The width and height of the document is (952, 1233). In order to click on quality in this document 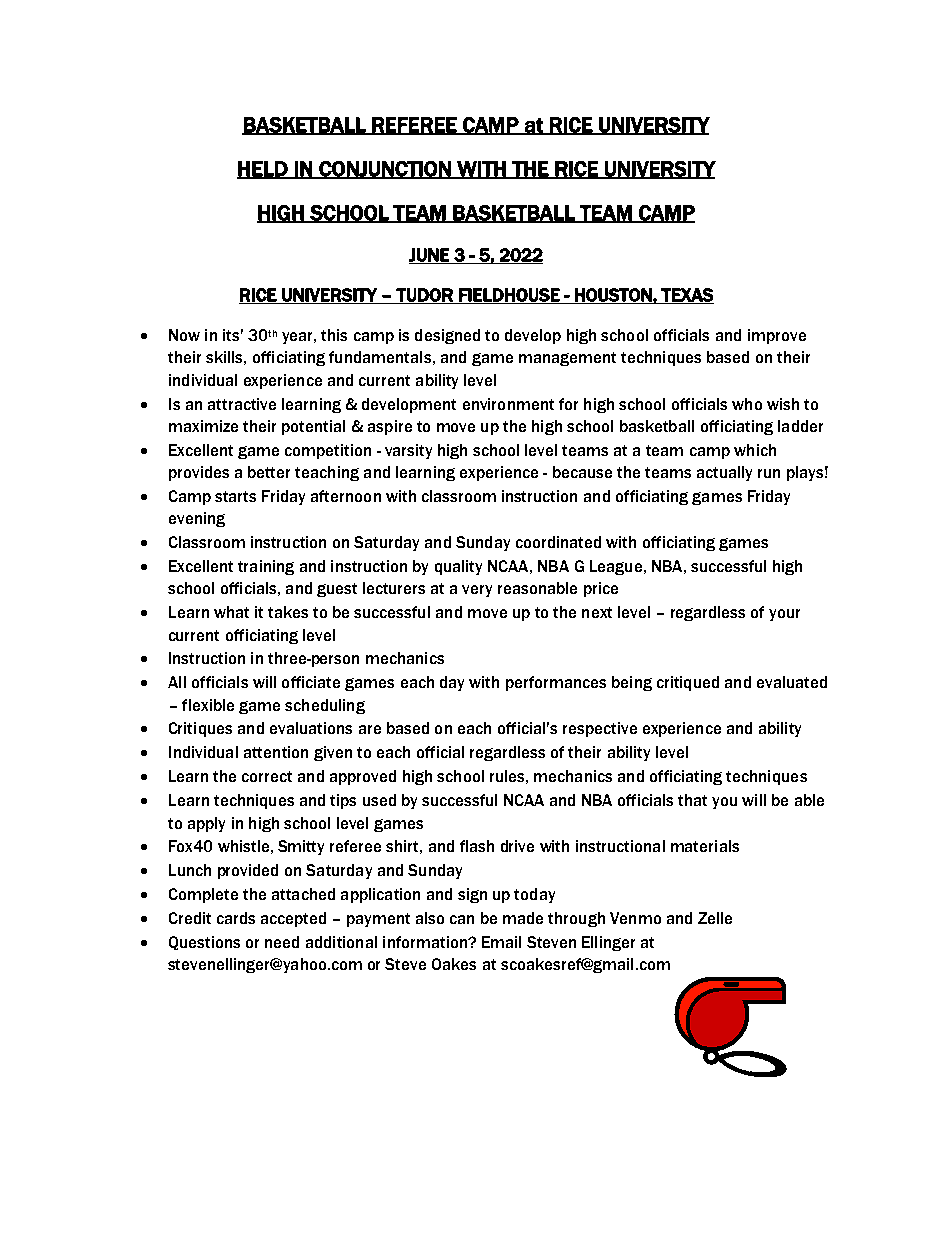, I will do `click(458, 567)`.
